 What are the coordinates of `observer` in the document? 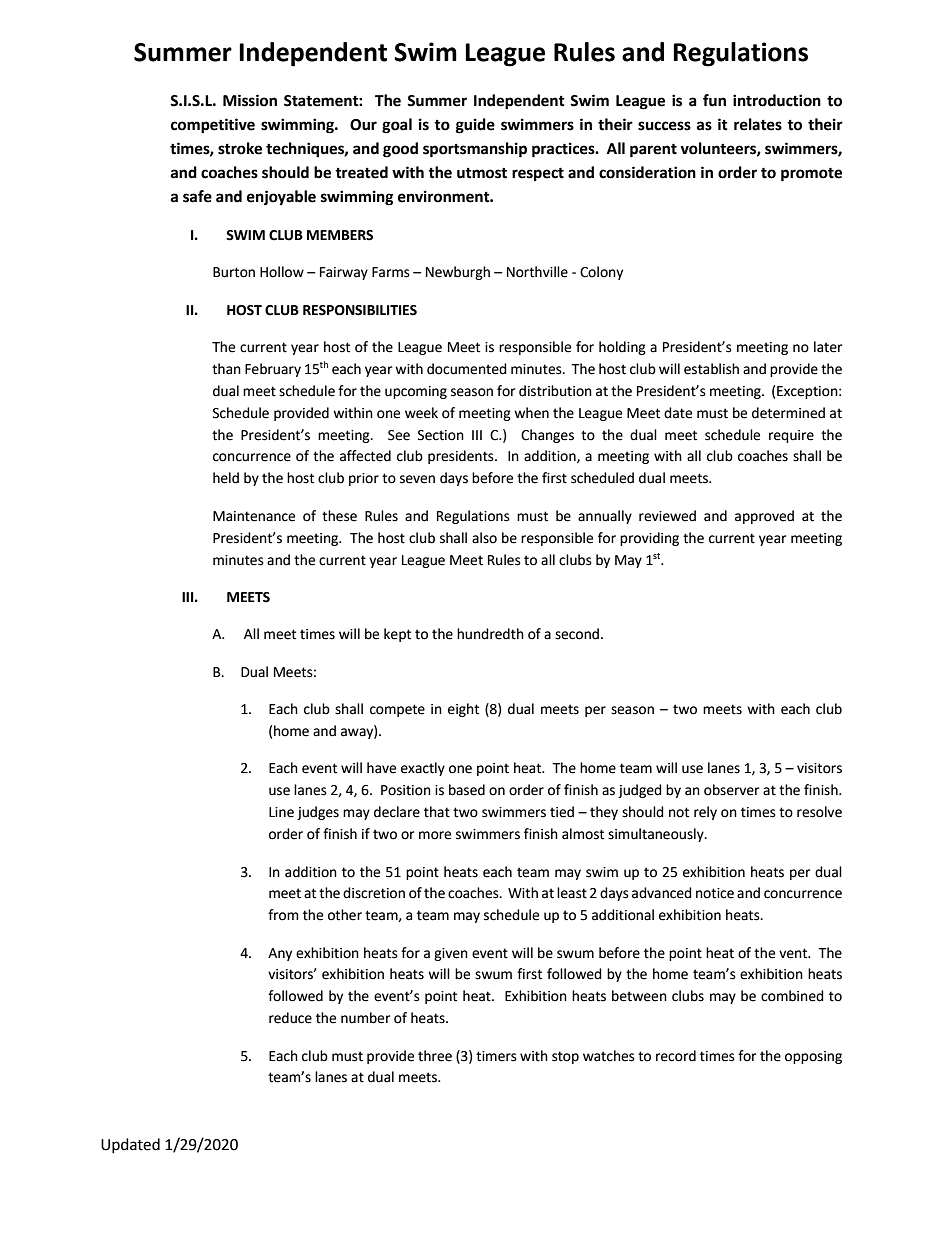 It's located at (731, 790).
